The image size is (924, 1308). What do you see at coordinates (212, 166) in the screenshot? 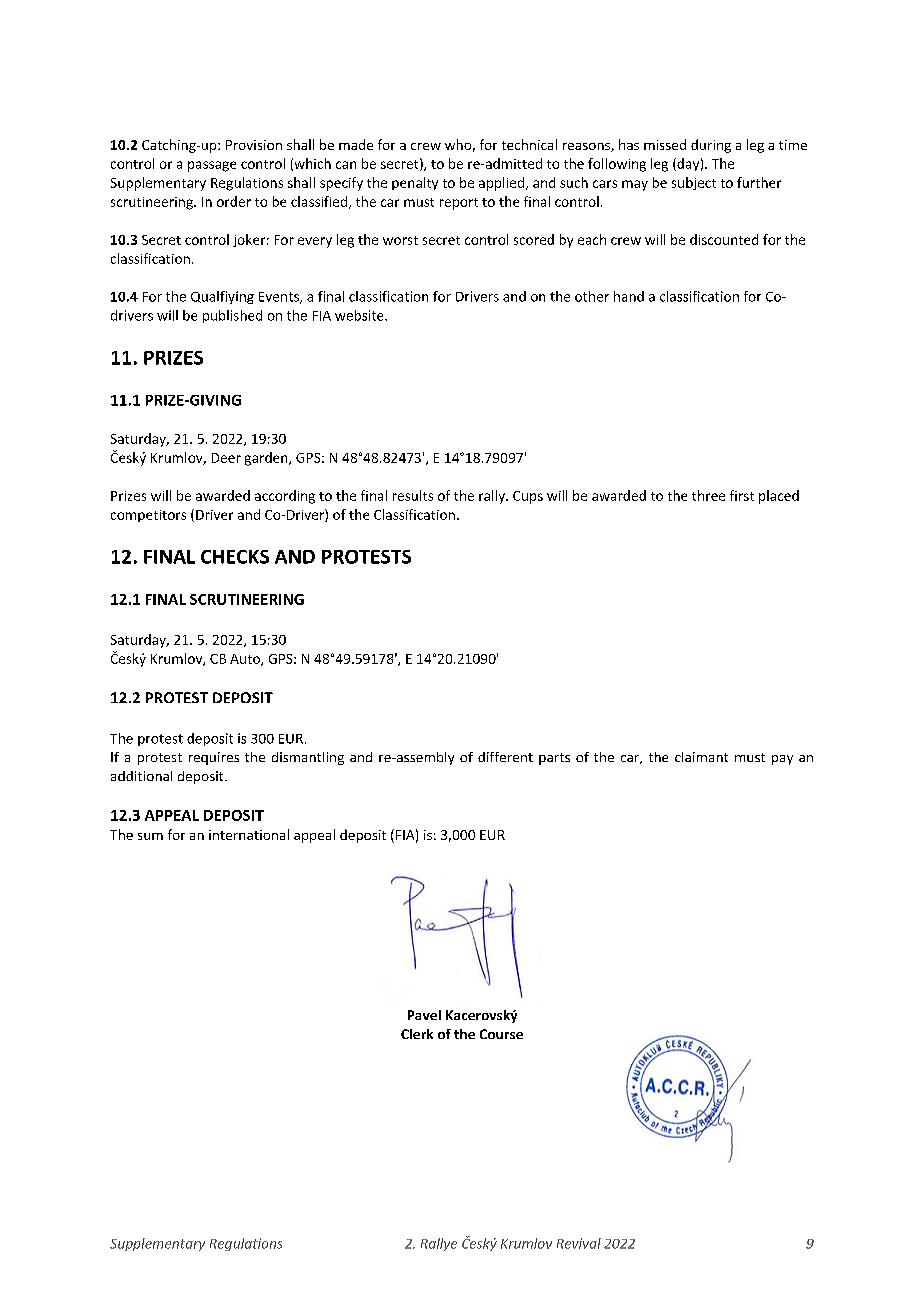
I see `passage` at bounding box center [212, 166].
